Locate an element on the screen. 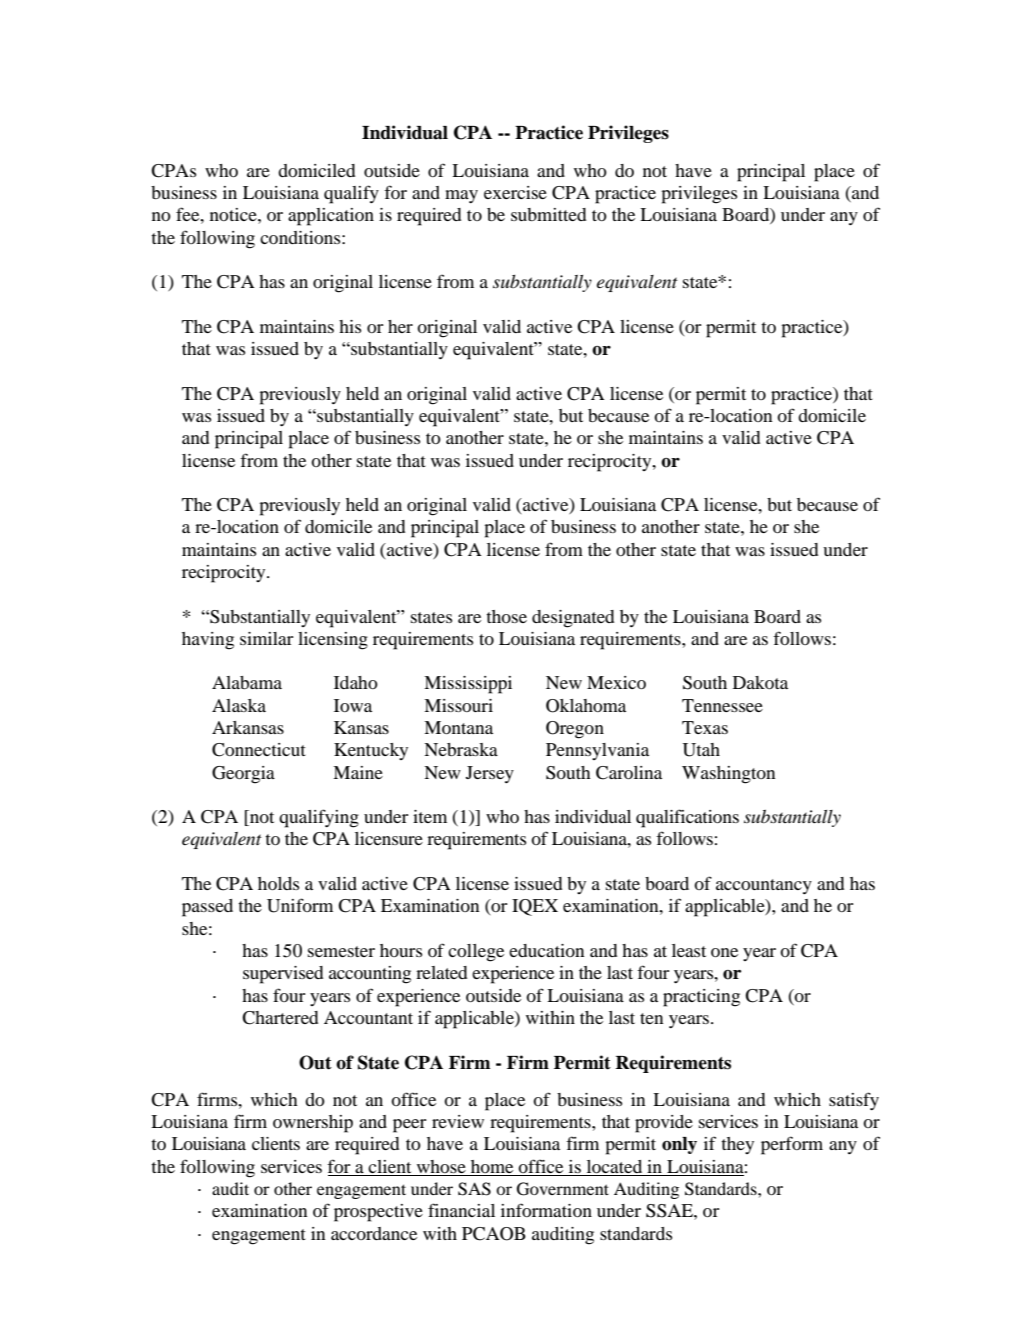  Alaska is located at coordinates (239, 705).
